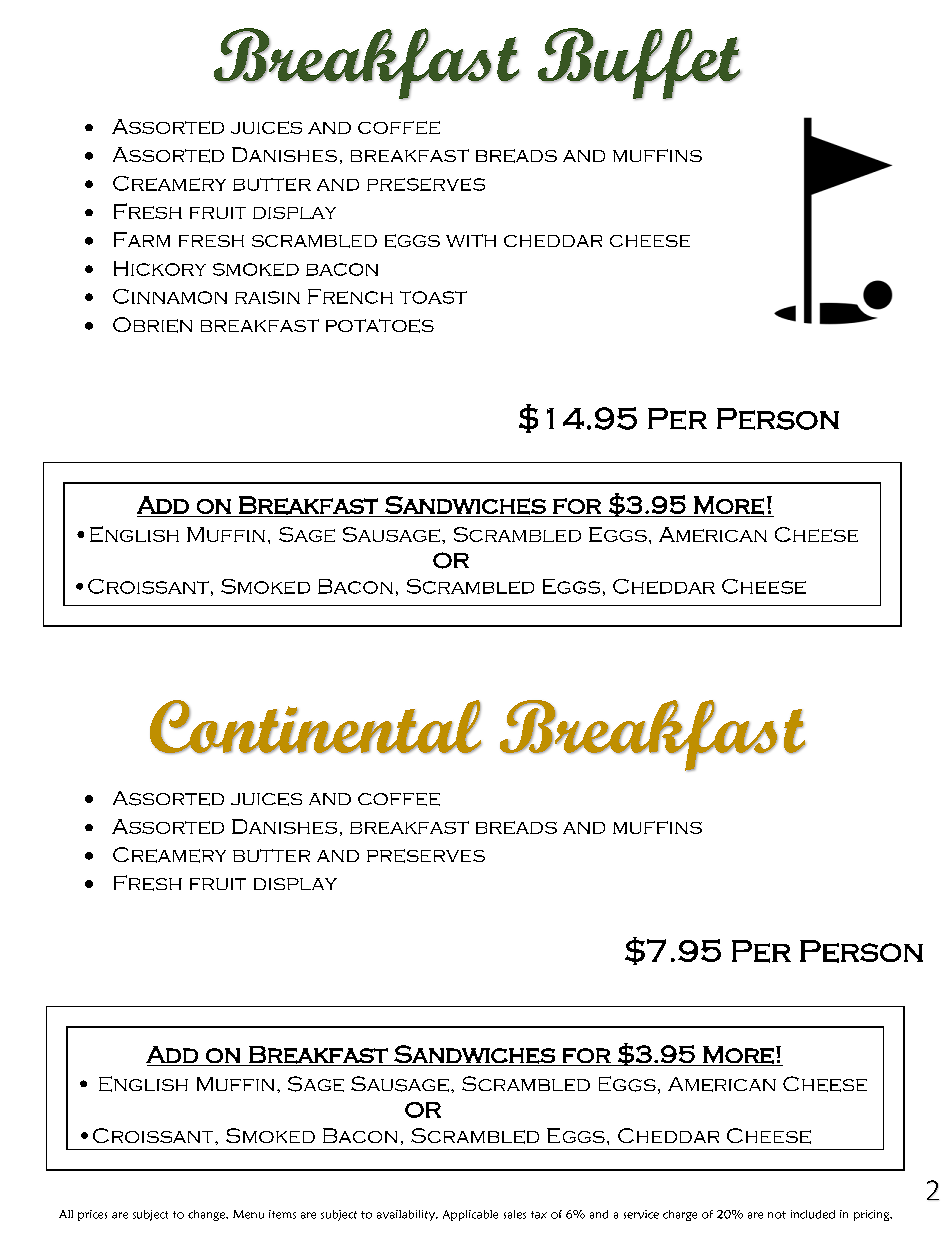 The image size is (952, 1233). Describe the element at coordinates (470, 1215) in the screenshot. I see `Applicable` at that location.
